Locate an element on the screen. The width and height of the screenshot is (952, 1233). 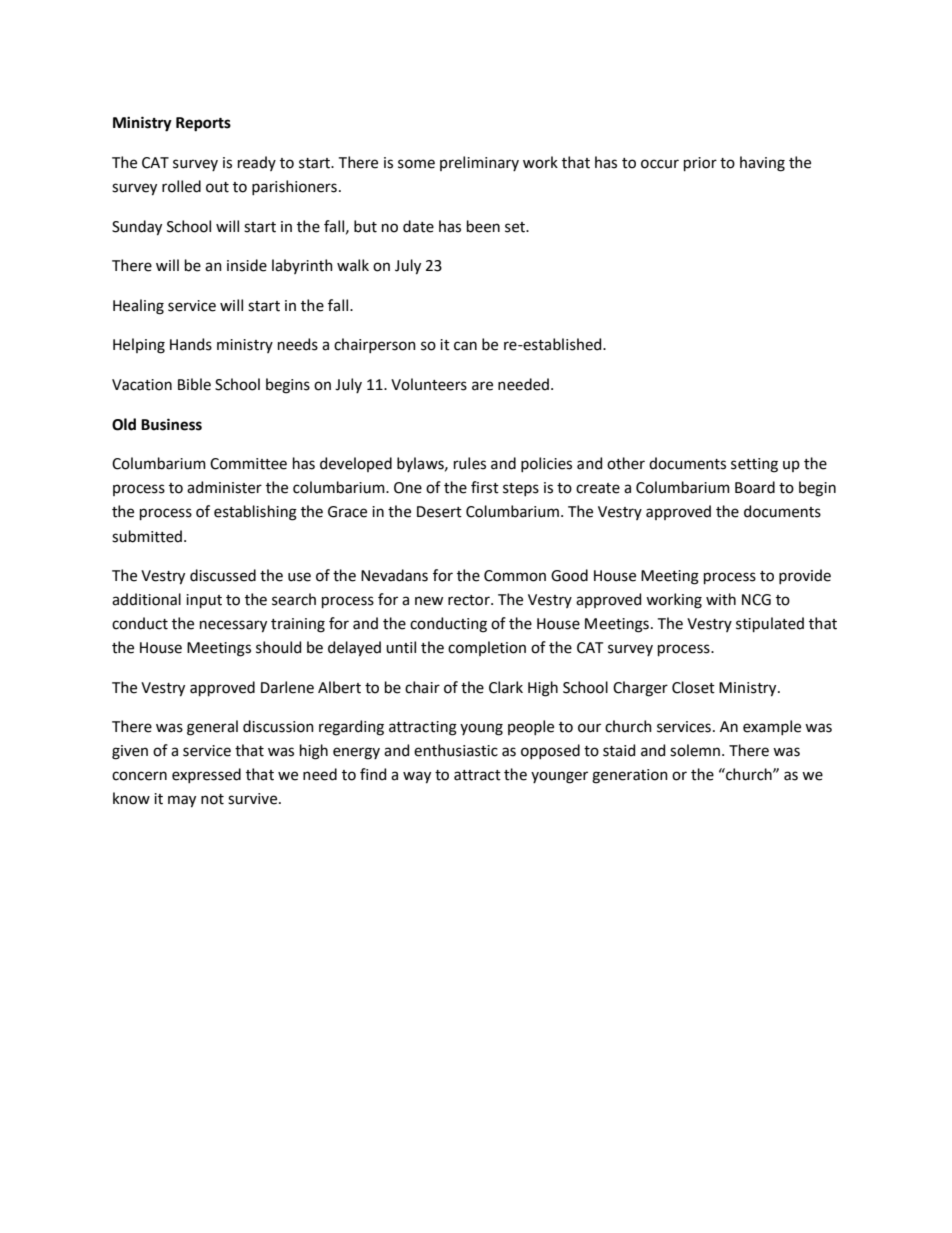
expressed is located at coordinates (206, 775).
